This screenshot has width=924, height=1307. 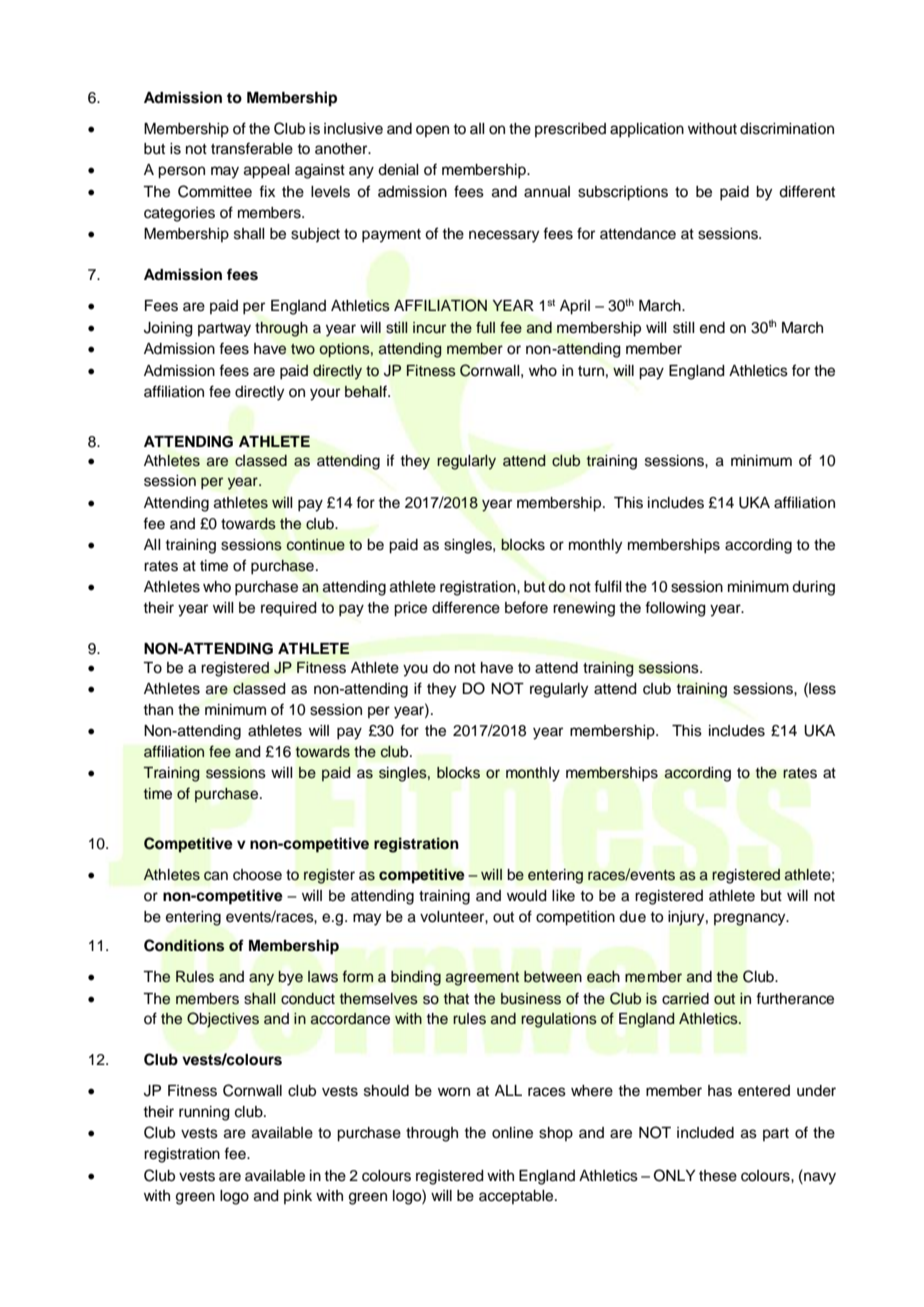 I want to click on difference, so click(x=466, y=607).
